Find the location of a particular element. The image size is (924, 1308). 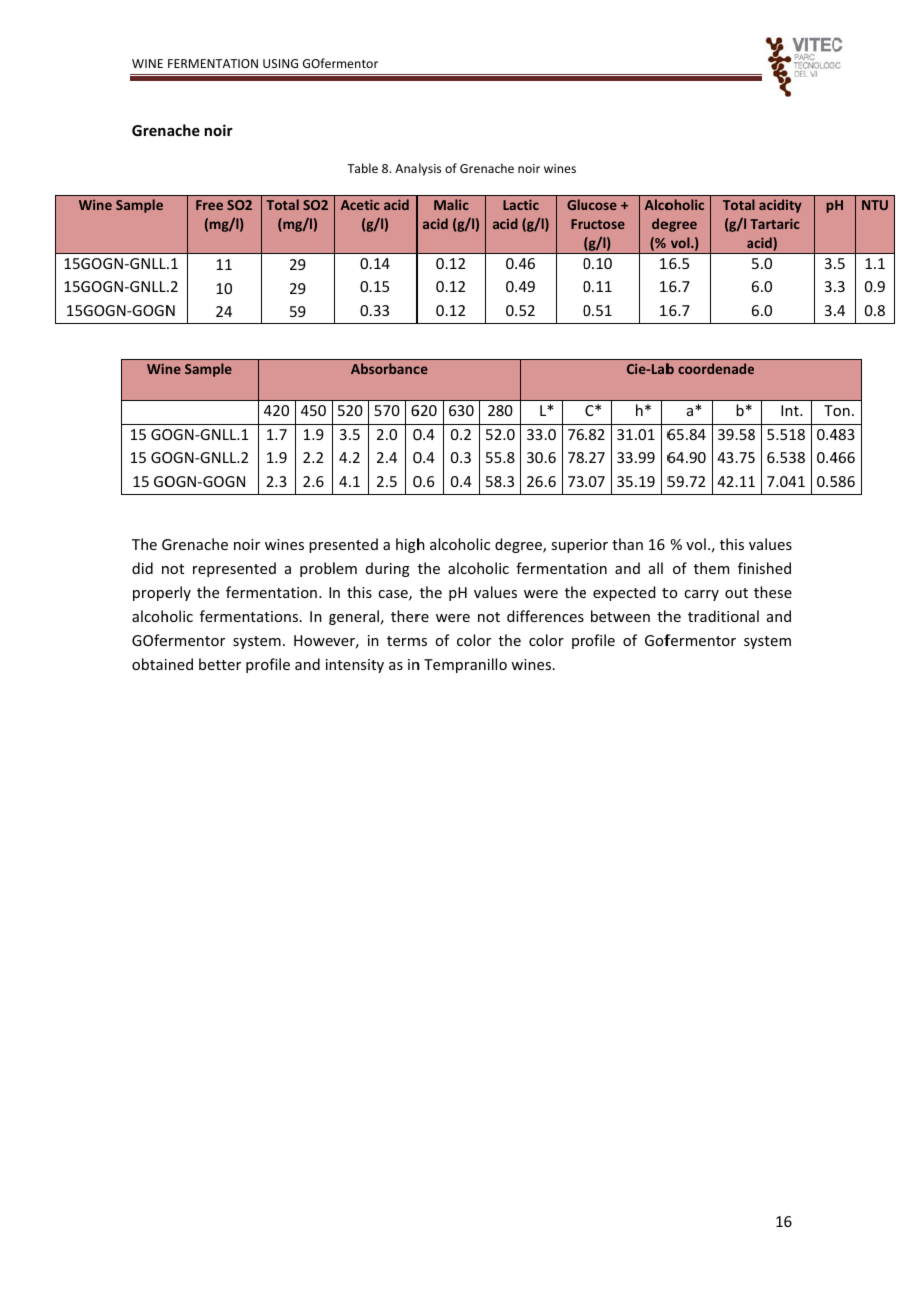

USING is located at coordinates (280, 63).
